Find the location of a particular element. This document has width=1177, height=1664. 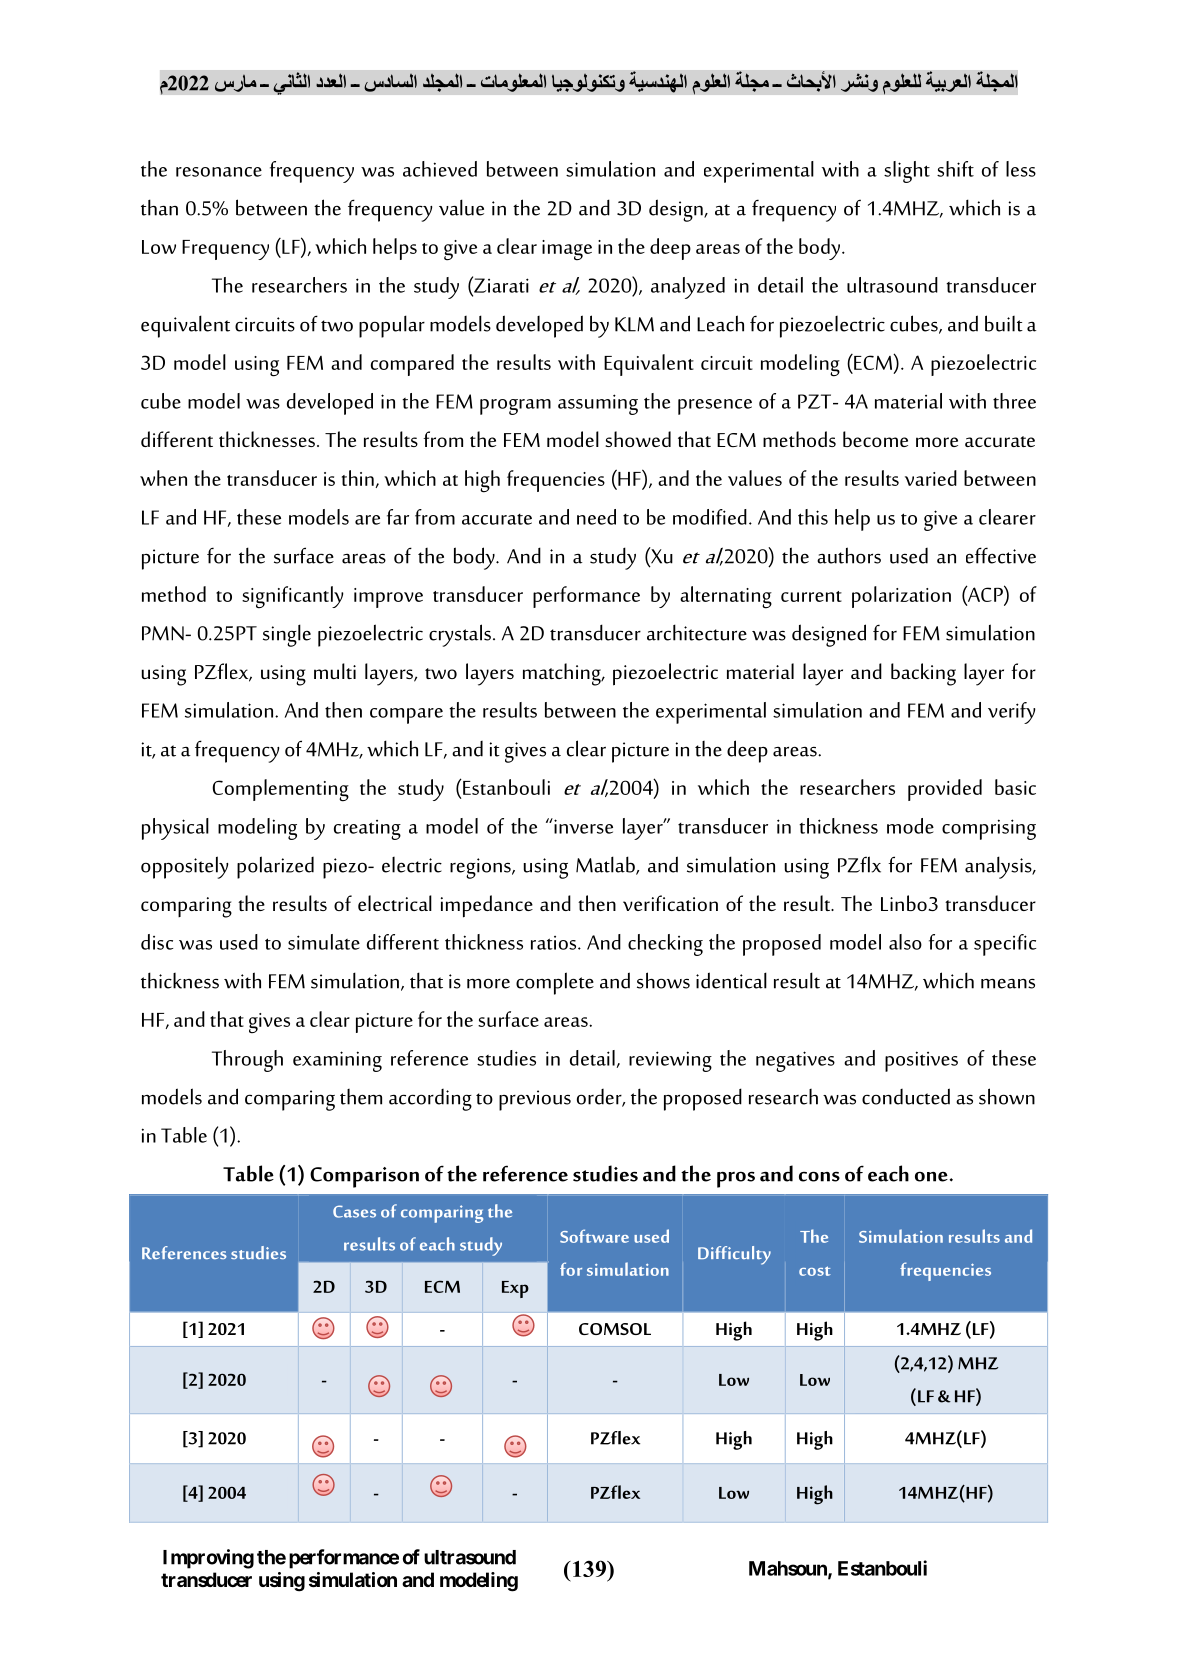

resonance is located at coordinates (219, 172).
